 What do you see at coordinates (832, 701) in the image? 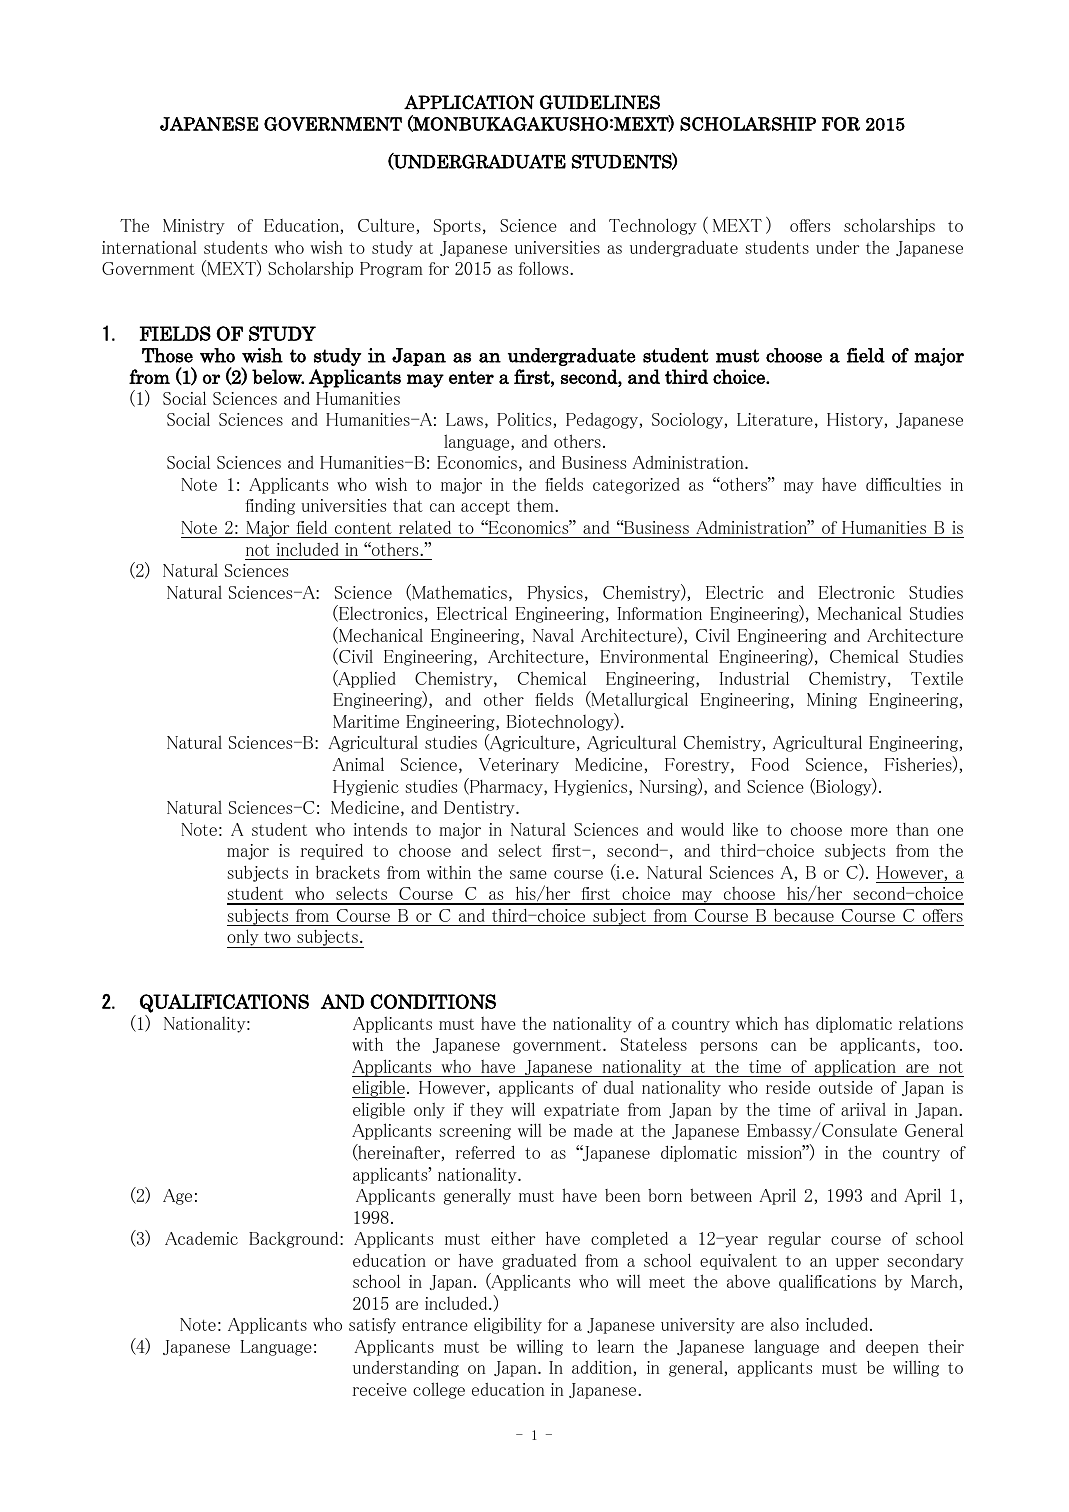
I see `Mining` at bounding box center [832, 701].
